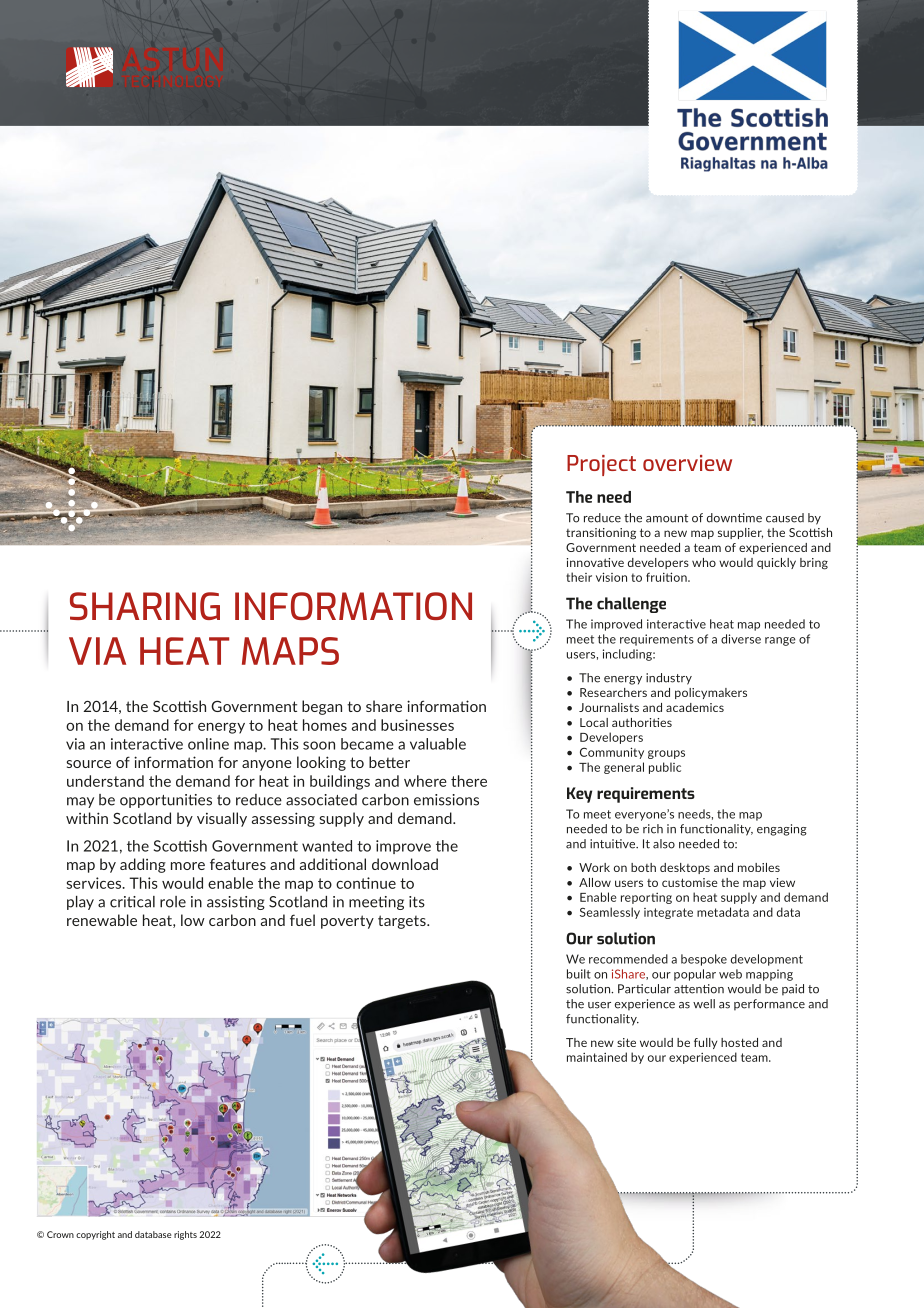  Describe the element at coordinates (711, 693) in the screenshot. I see `policymakers` at that location.
